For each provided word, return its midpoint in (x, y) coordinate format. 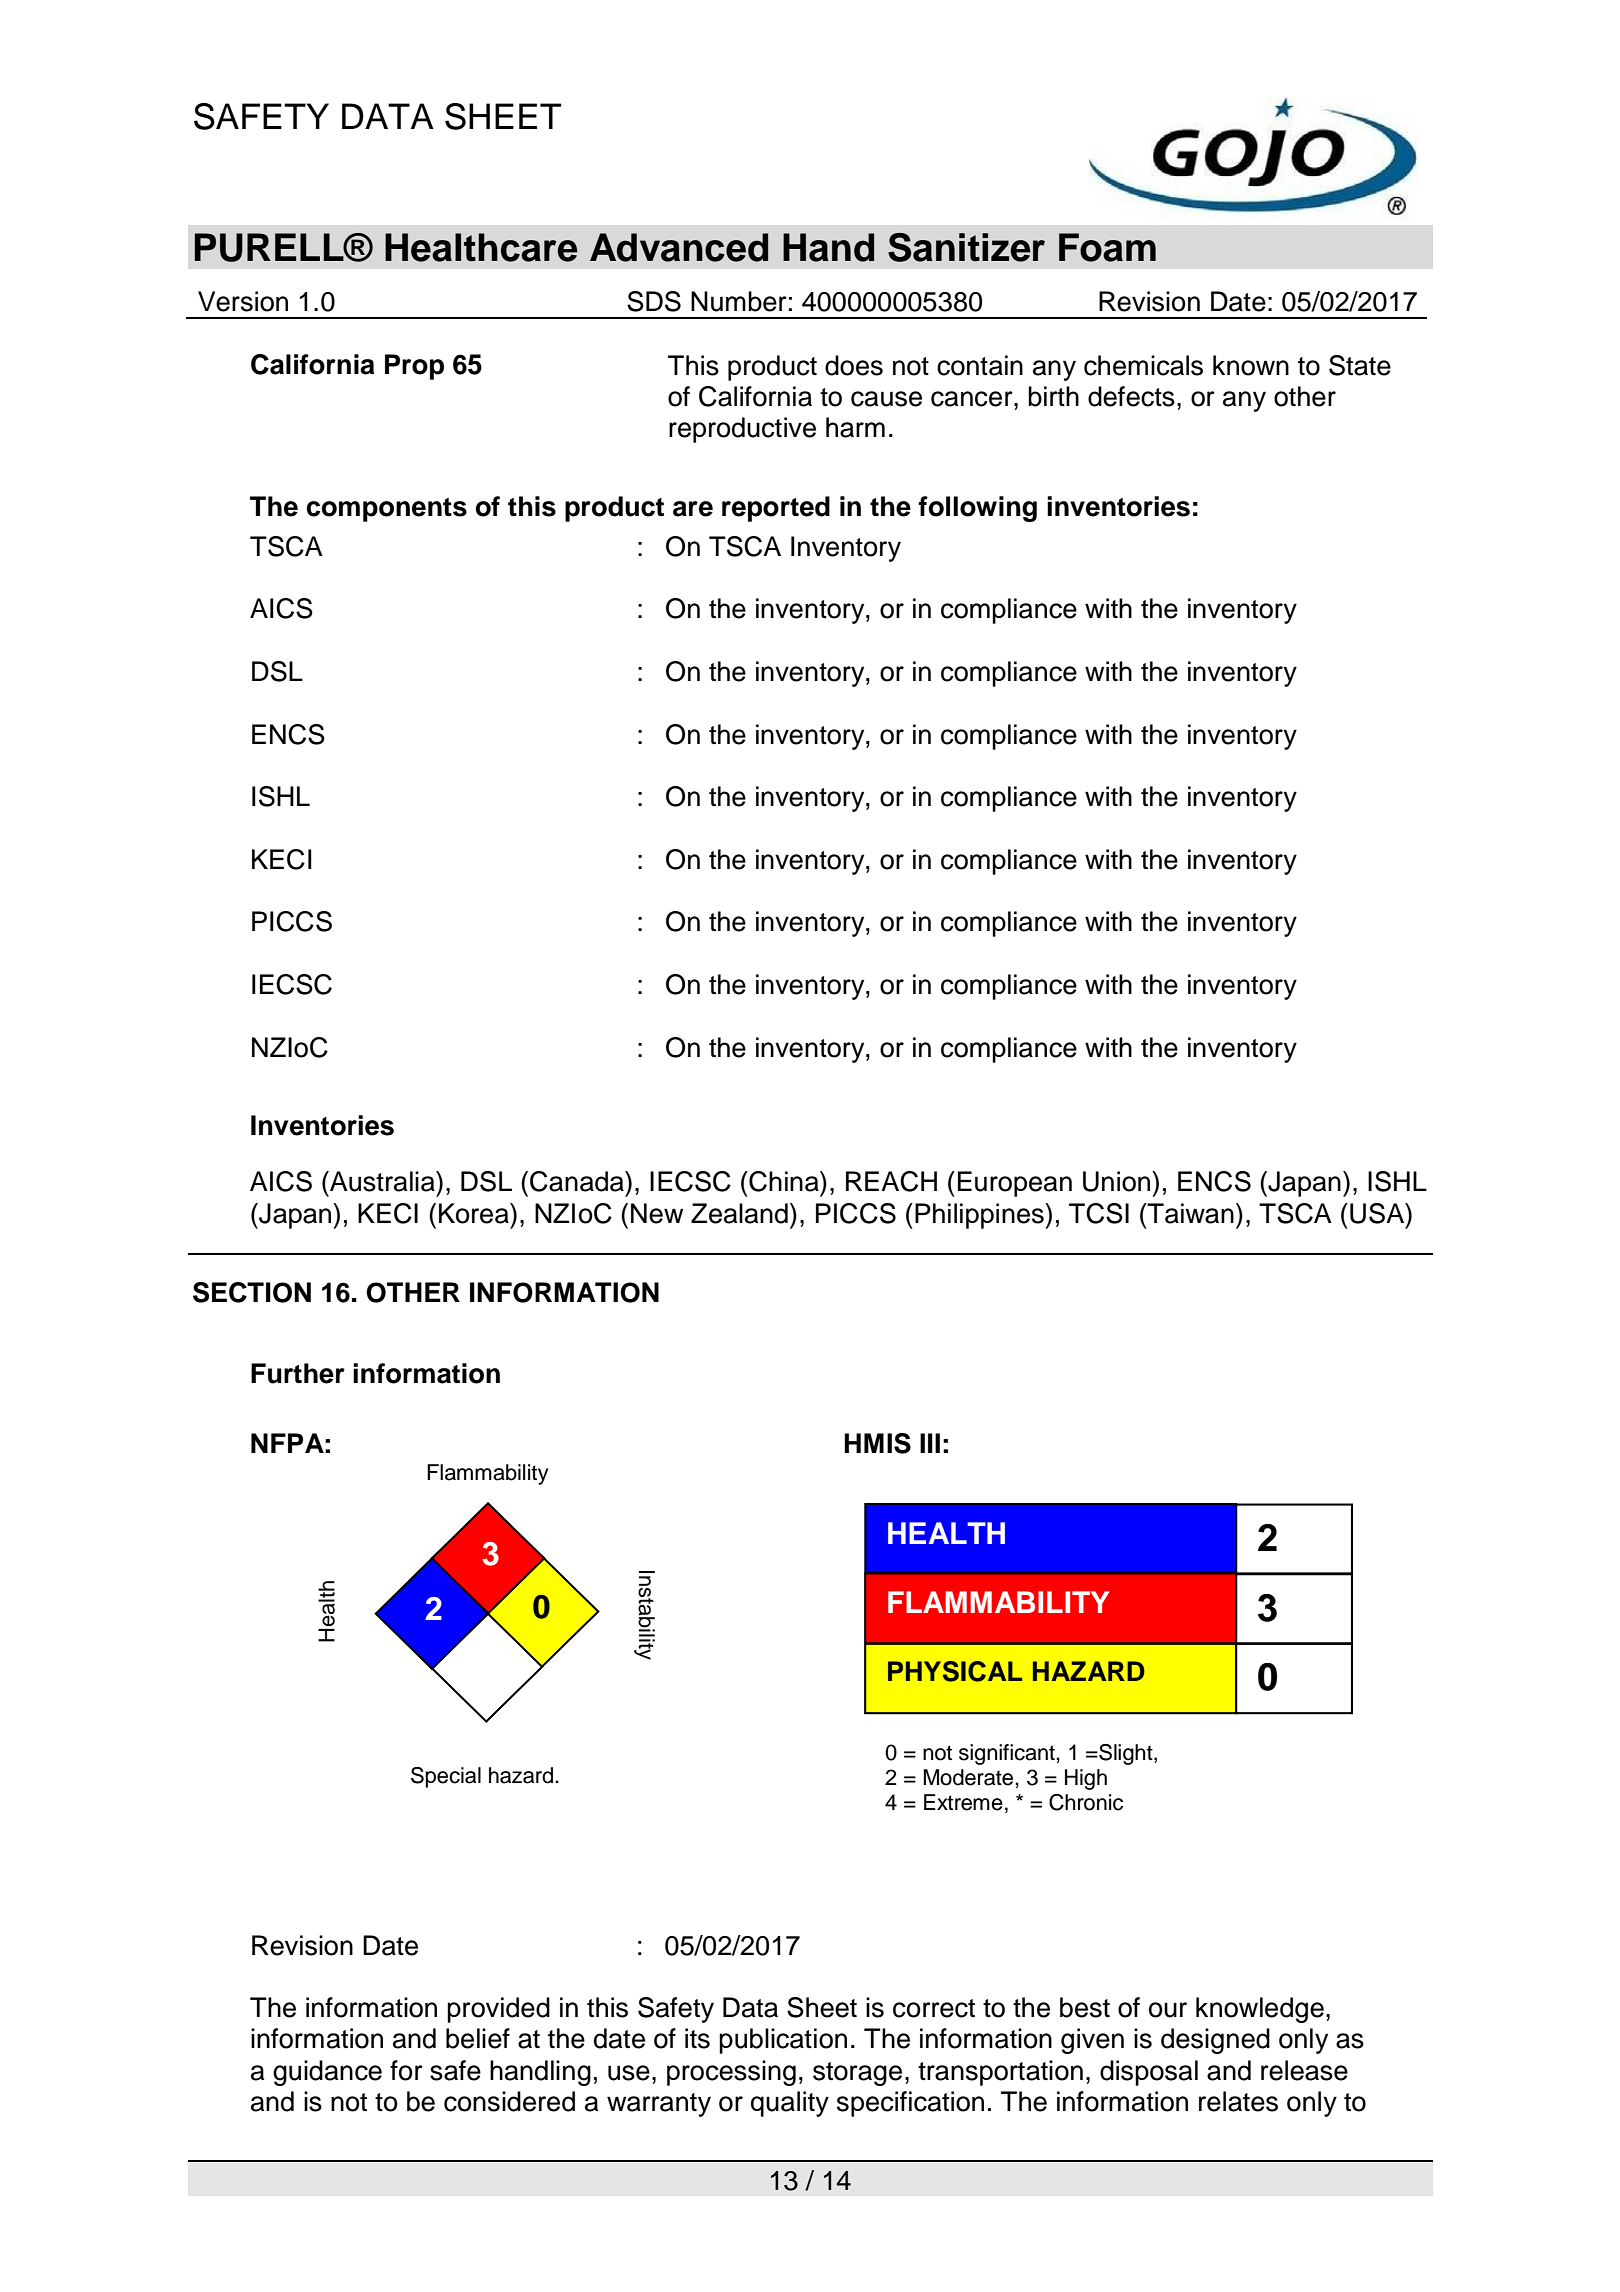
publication (783, 2041)
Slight (1126, 1754)
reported (776, 509)
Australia (382, 1181)
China (784, 1181)
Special (446, 1777)
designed (1215, 2041)
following (978, 509)
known (1251, 365)
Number (739, 301)
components (387, 510)
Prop (414, 367)
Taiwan (1189, 1213)
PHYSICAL (955, 1671)
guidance (327, 2073)
